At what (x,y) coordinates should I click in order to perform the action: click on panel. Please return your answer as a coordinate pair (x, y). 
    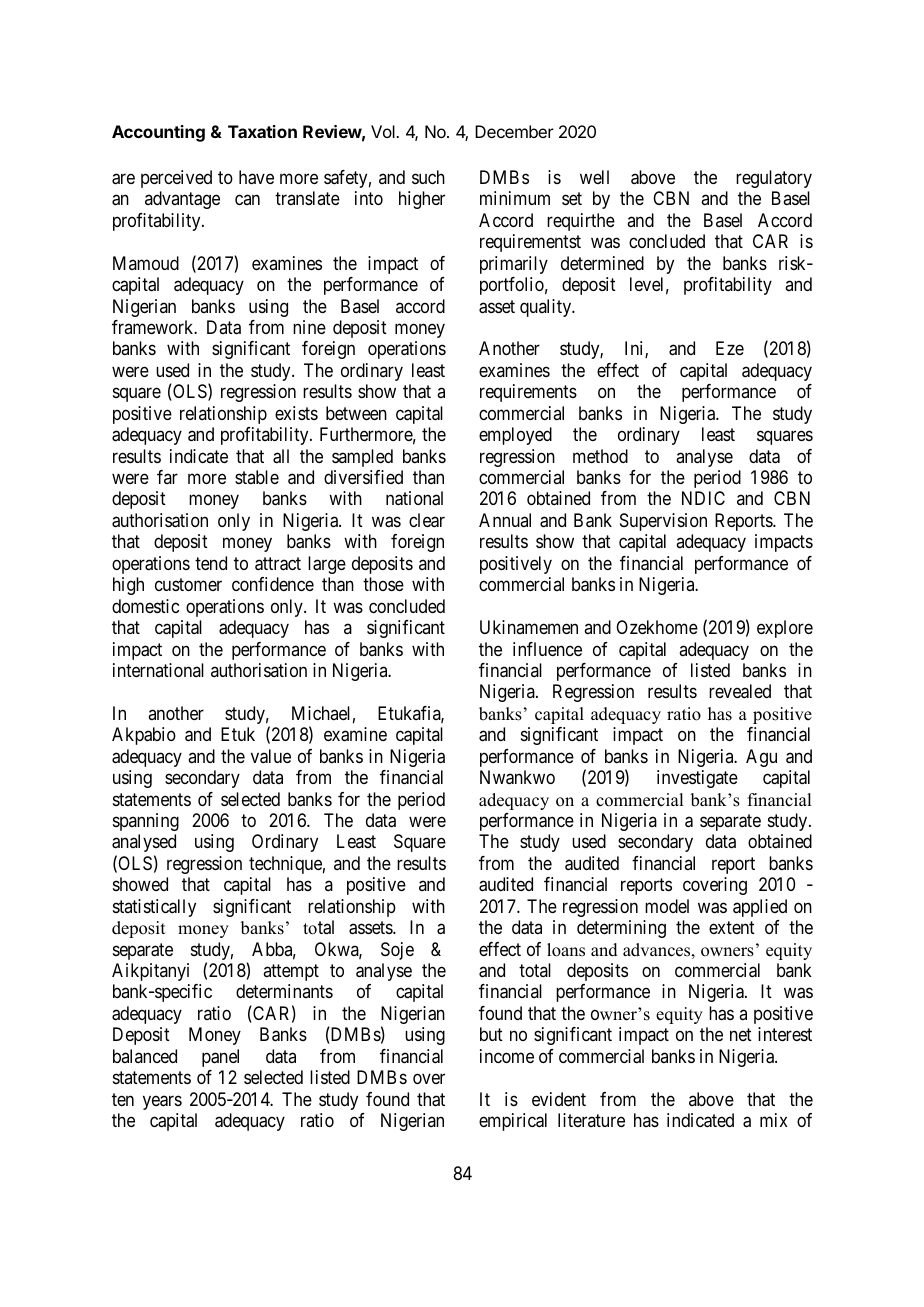
    Looking at the image, I should click on (220, 1058).
